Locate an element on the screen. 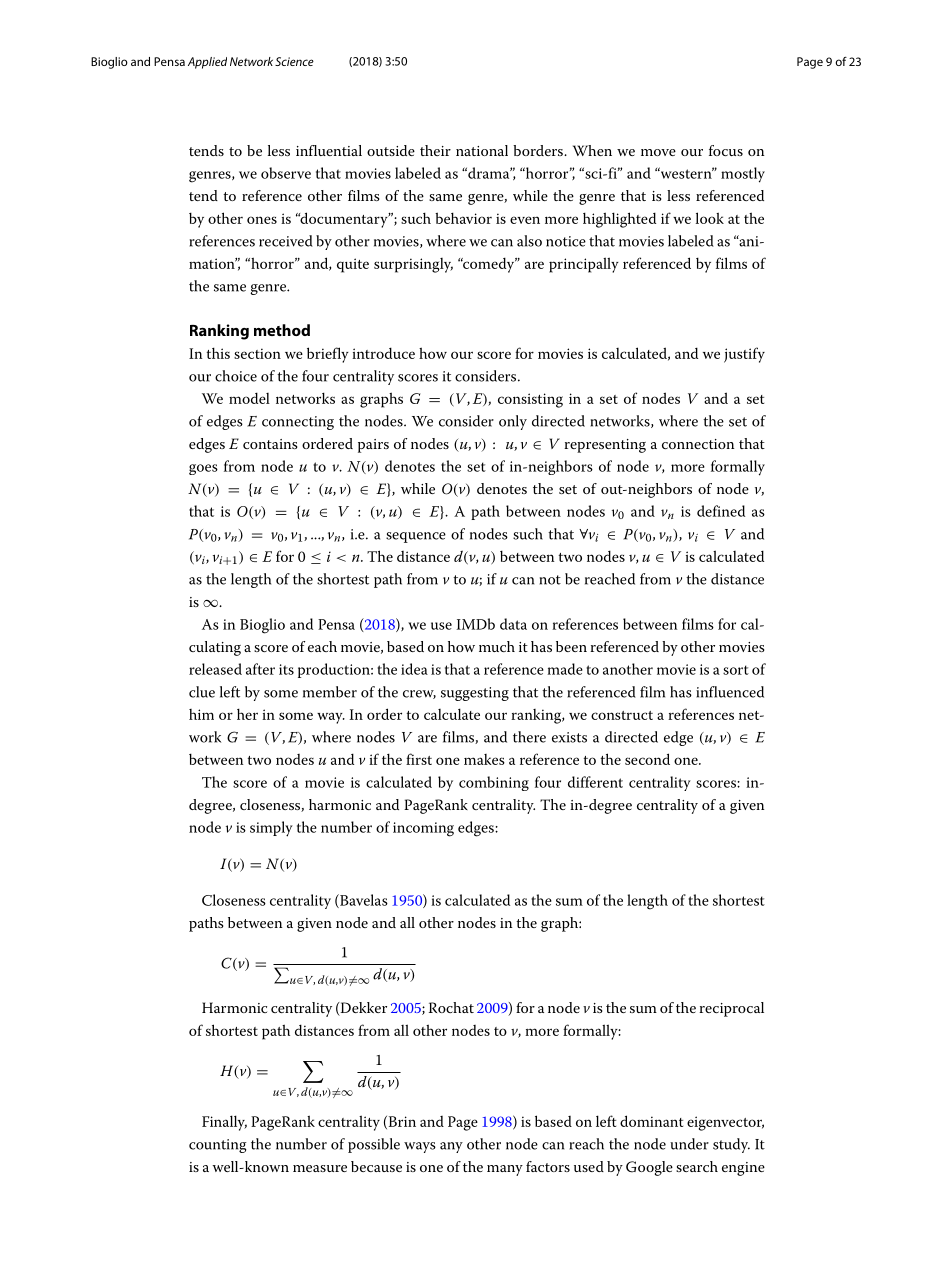 The image size is (952, 1271). under is located at coordinates (689, 1144).
